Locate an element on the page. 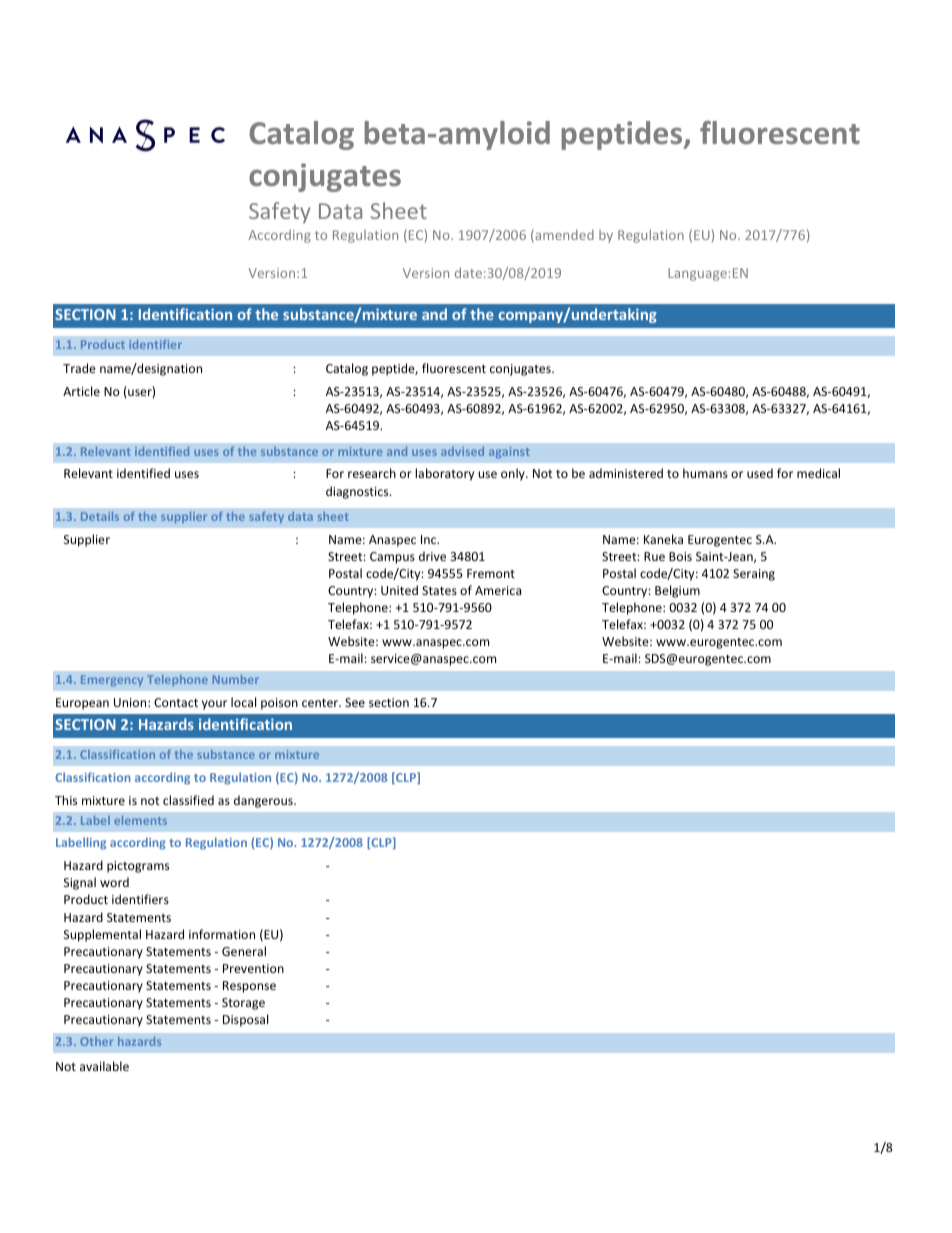  Supplemental is located at coordinates (102, 935).
